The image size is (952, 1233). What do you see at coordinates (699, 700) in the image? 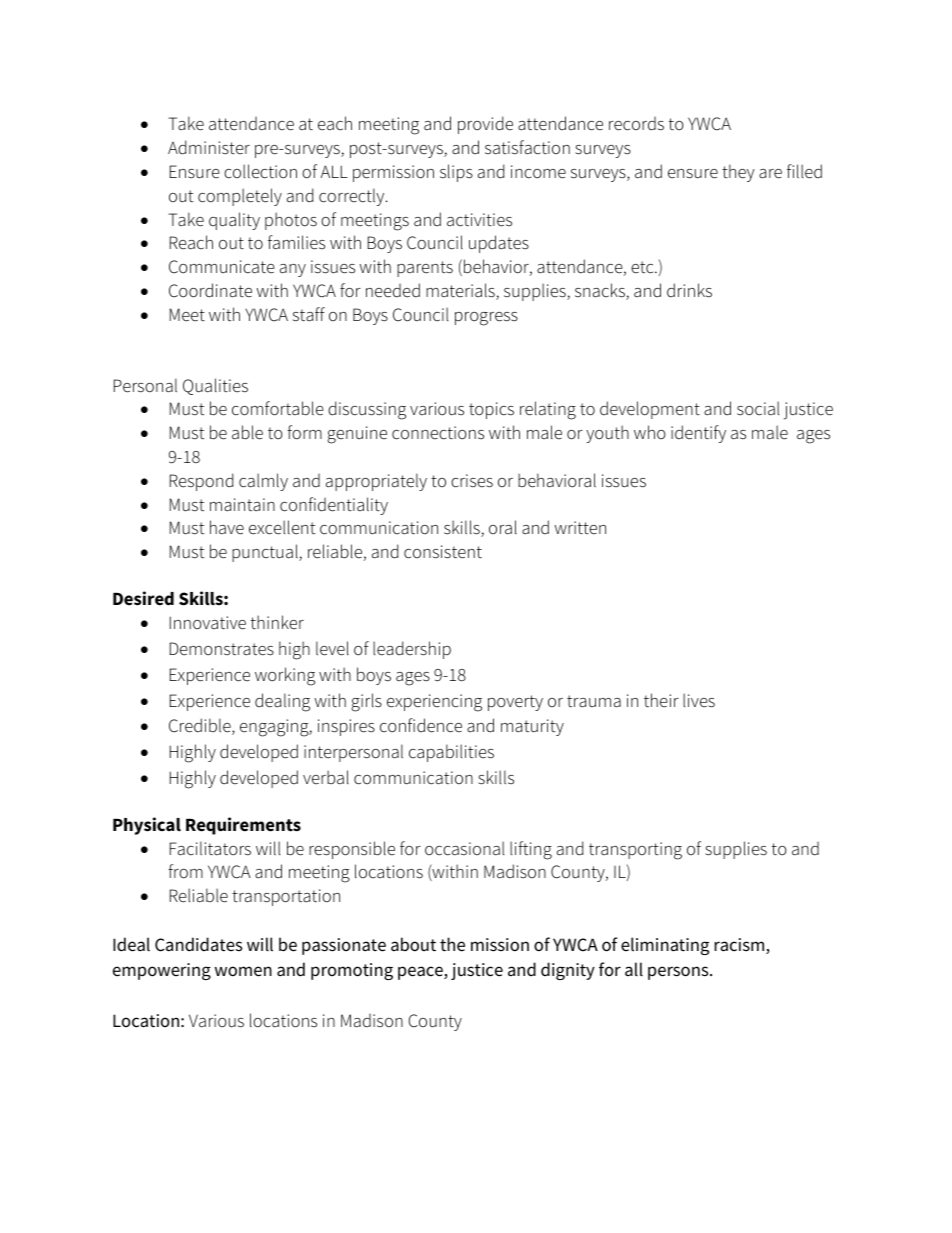
I see `lives` at bounding box center [699, 700].
